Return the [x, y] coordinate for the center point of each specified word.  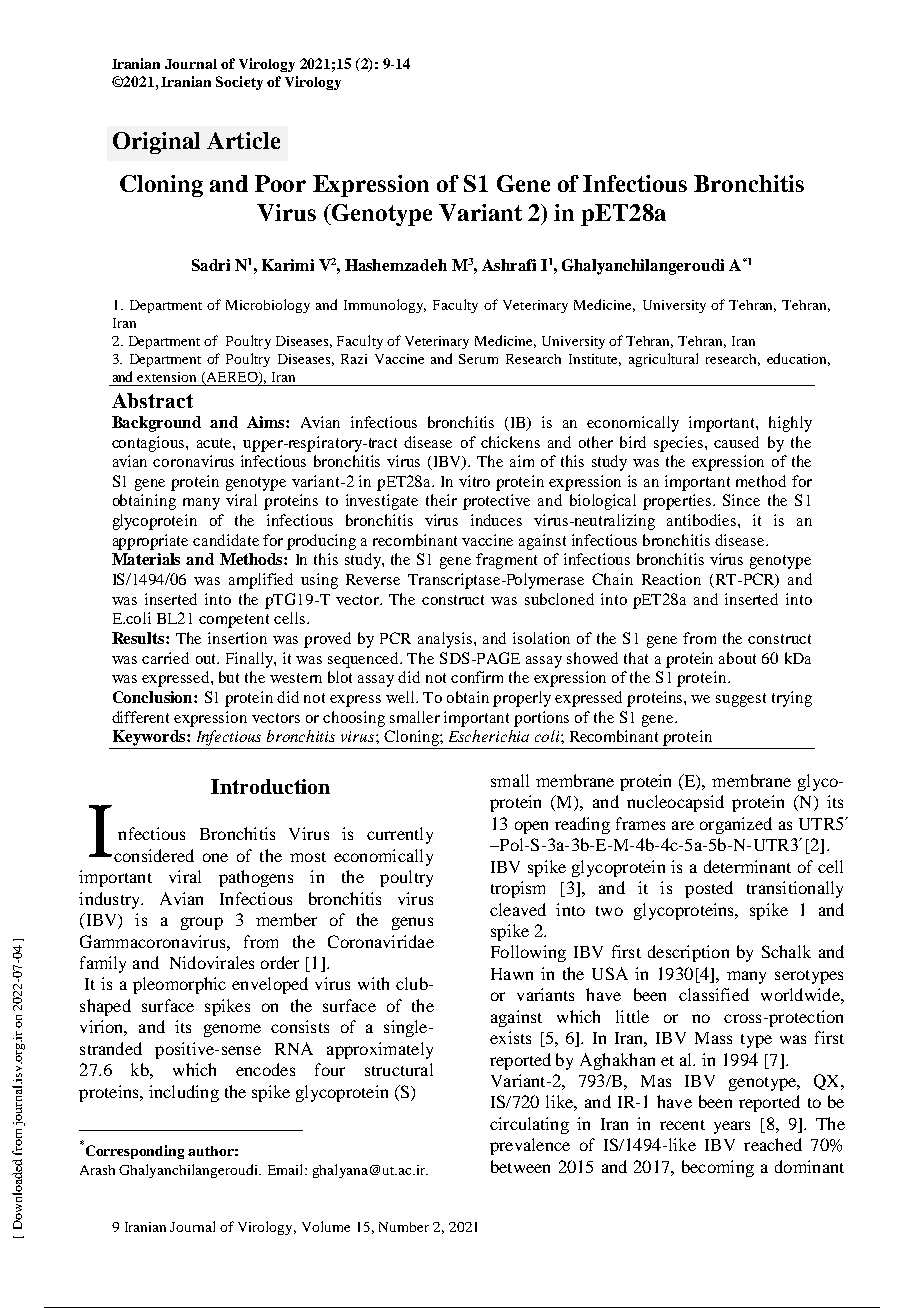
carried [165, 658]
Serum [478, 359]
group [202, 923]
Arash [97, 1170]
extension [166, 377]
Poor [280, 183]
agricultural [663, 360]
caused [736, 442]
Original [156, 143]
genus [412, 923]
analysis [446, 640]
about [737, 658]
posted [709, 889]
